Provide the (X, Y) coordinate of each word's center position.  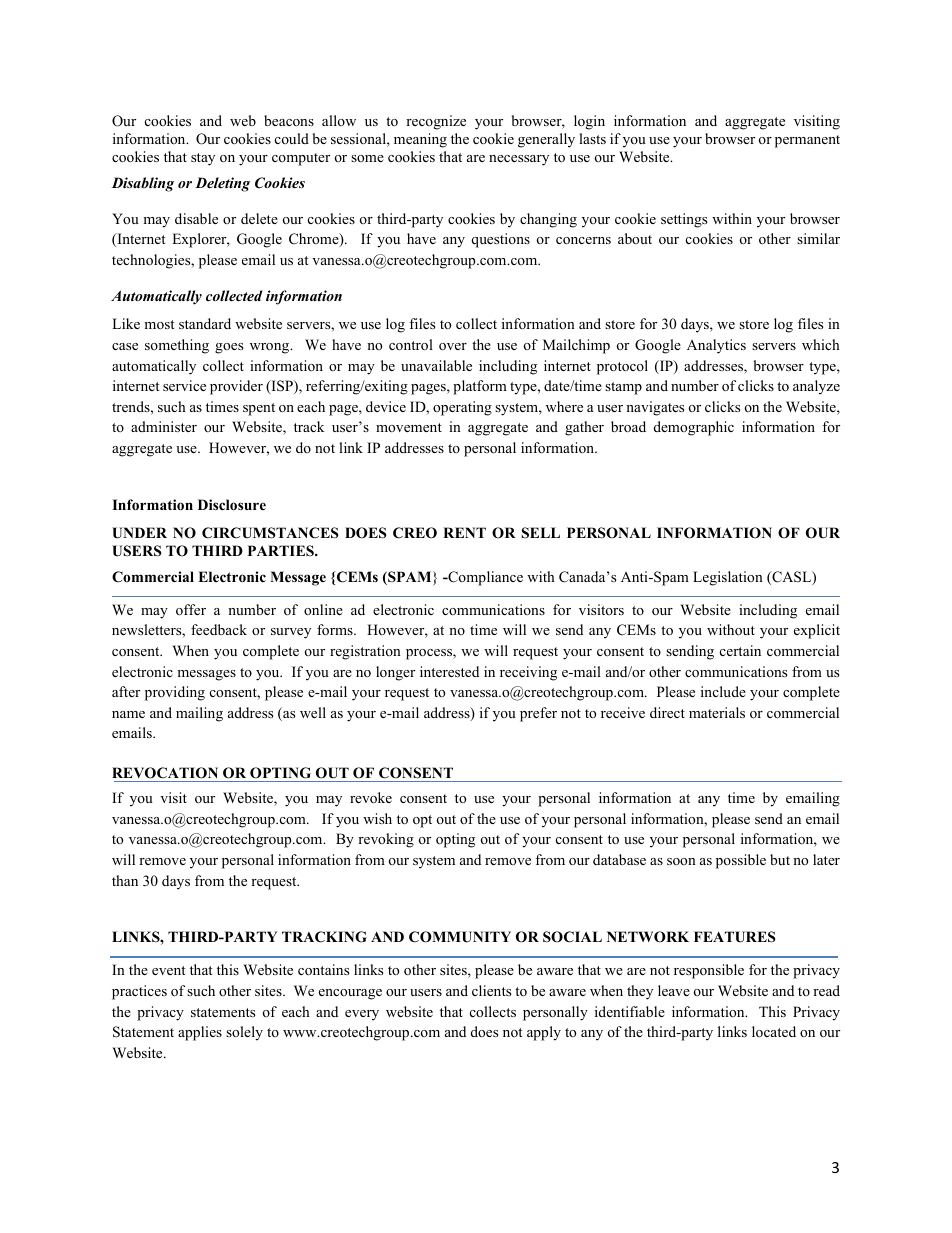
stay (203, 159)
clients (491, 990)
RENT (464, 532)
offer (191, 609)
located (774, 1031)
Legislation (728, 578)
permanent (807, 141)
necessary (519, 160)
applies (200, 1033)
